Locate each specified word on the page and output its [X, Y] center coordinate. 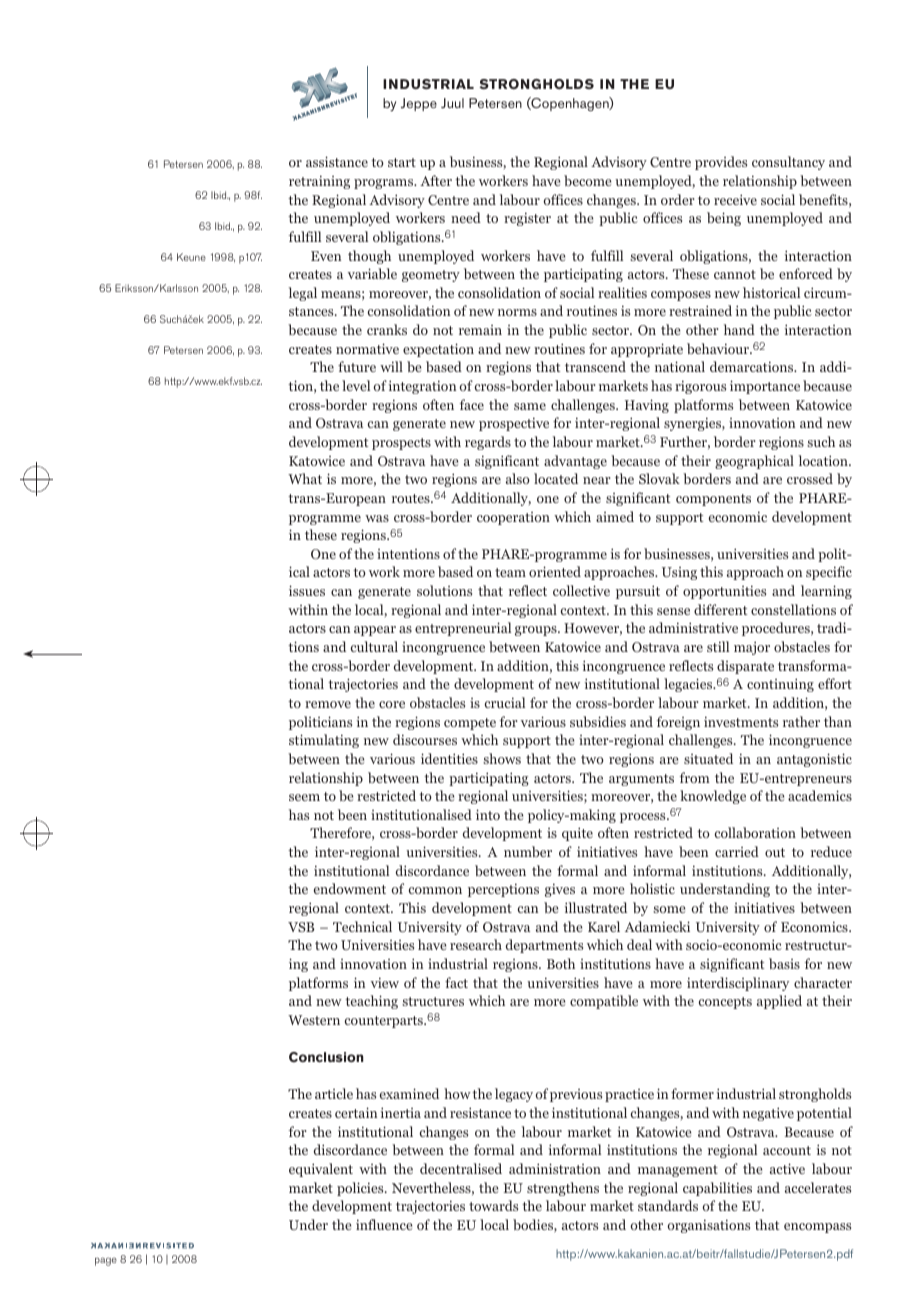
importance [765, 387]
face [472, 404]
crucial [505, 702]
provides [721, 163]
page [106, 1261]
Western [314, 1020]
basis [784, 963]
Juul [452, 103]
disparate [745, 667]
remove [328, 704]
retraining [319, 182]
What [305, 478]
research [476, 944]
